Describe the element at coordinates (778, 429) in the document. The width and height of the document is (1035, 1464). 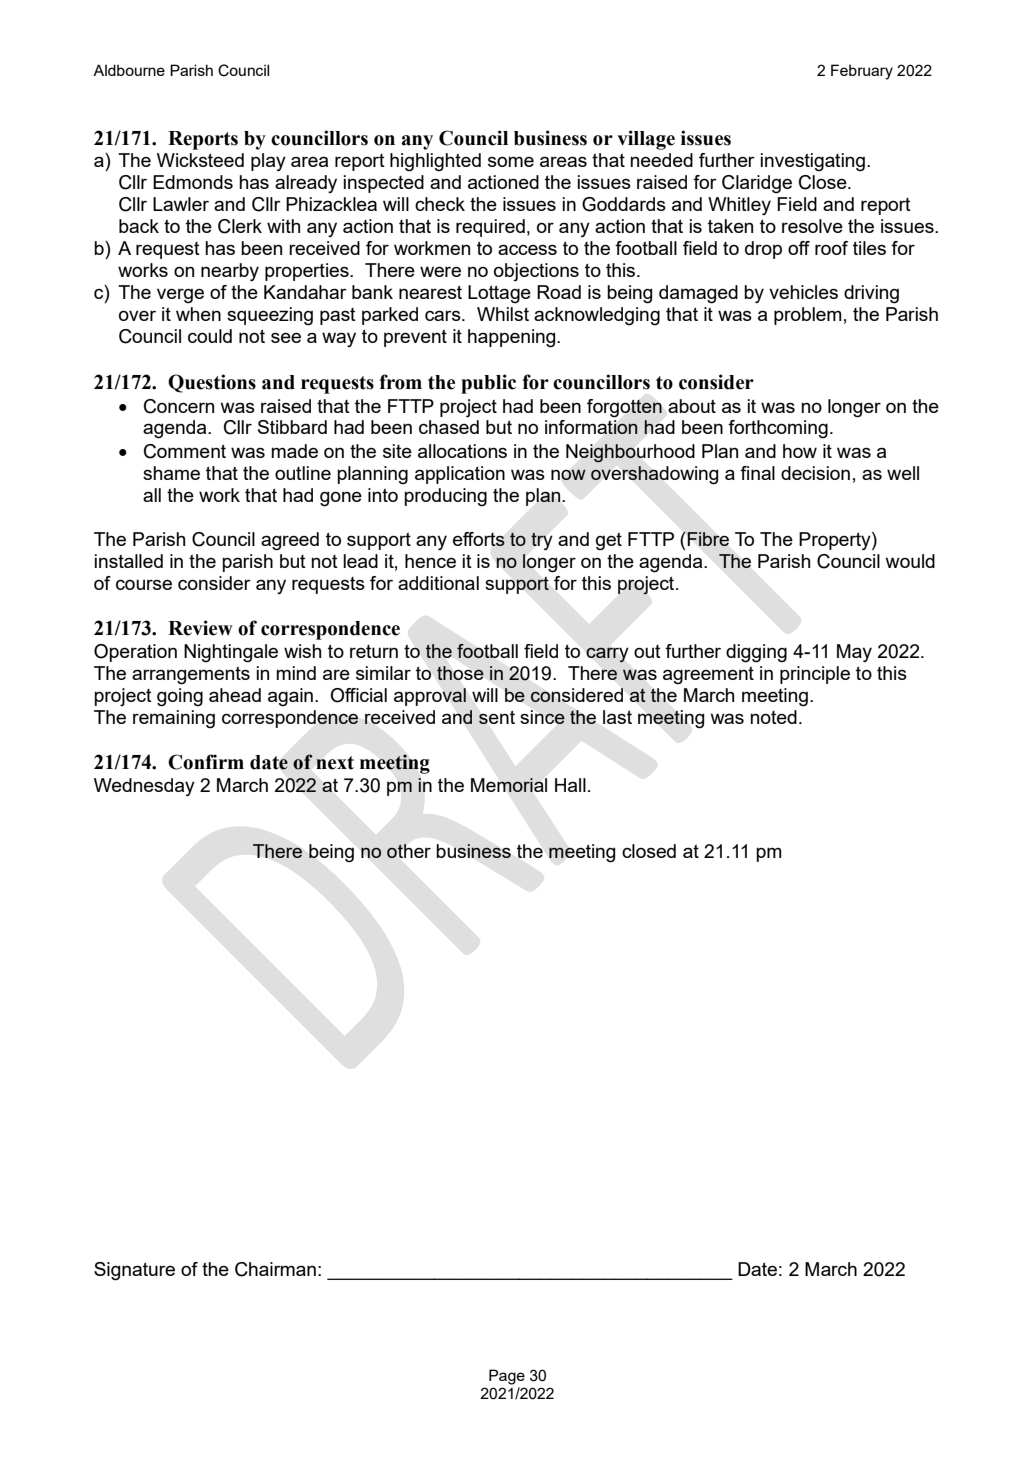
I see `forthcoming` at that location.
